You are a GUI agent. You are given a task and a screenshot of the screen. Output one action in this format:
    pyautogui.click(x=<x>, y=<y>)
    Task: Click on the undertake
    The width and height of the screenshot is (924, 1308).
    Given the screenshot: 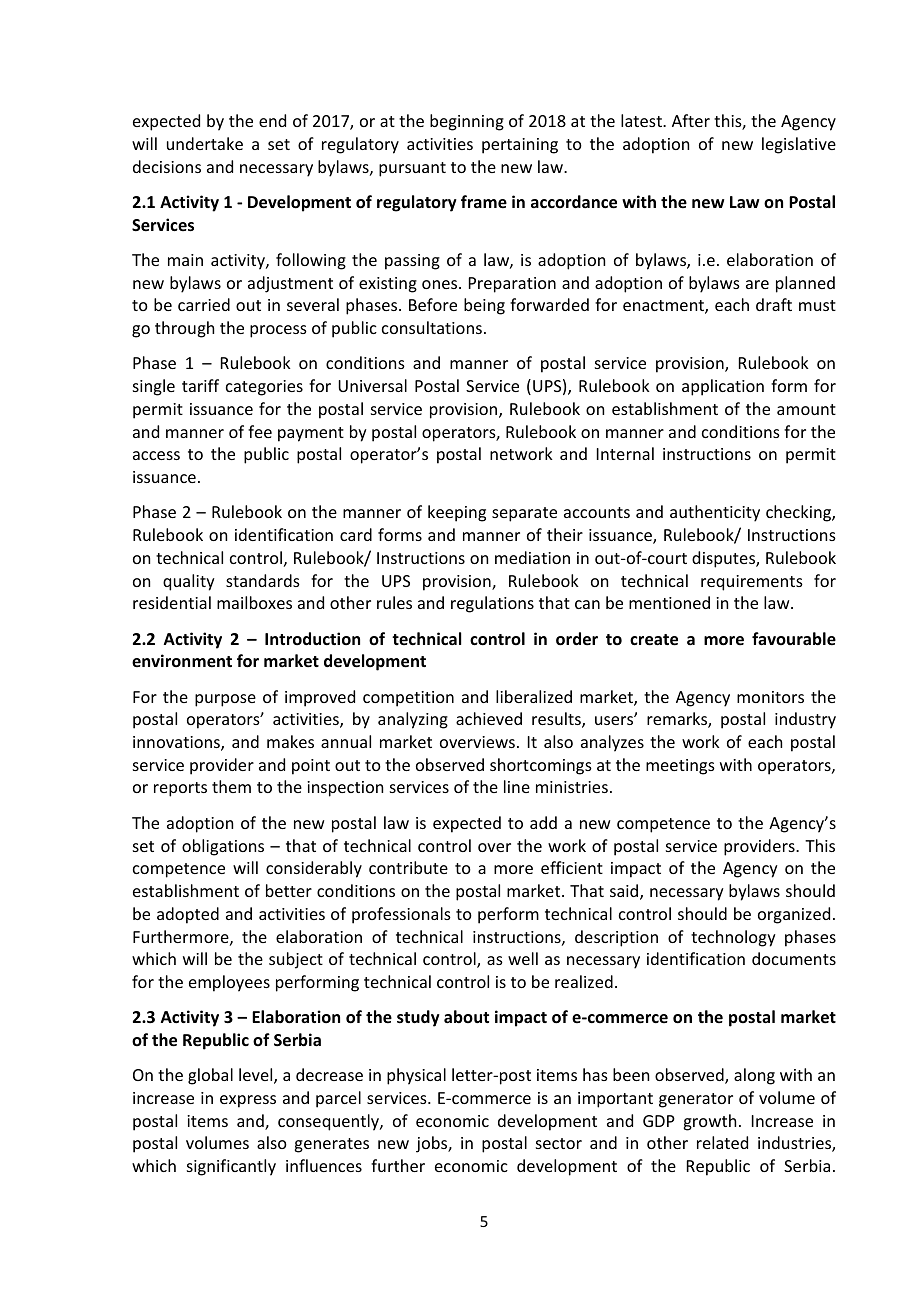 What is the action you would take?
    pyautogui.click(x=205, y=143)
